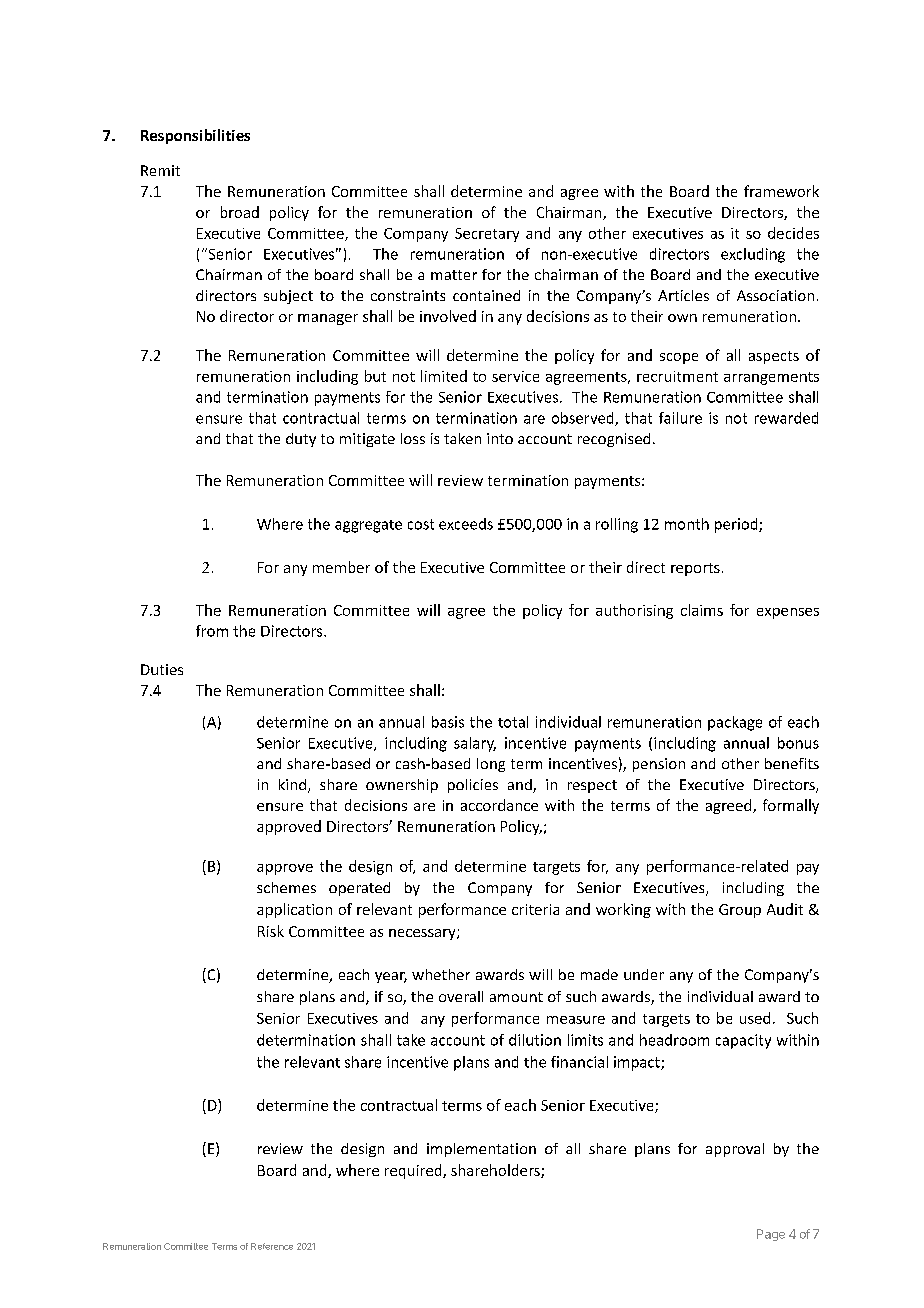 The height and width of the image is (1308, 924). What do you see at coordinates (448, 722) in the image?
I see `basis` at bounding box center [448, 722].
